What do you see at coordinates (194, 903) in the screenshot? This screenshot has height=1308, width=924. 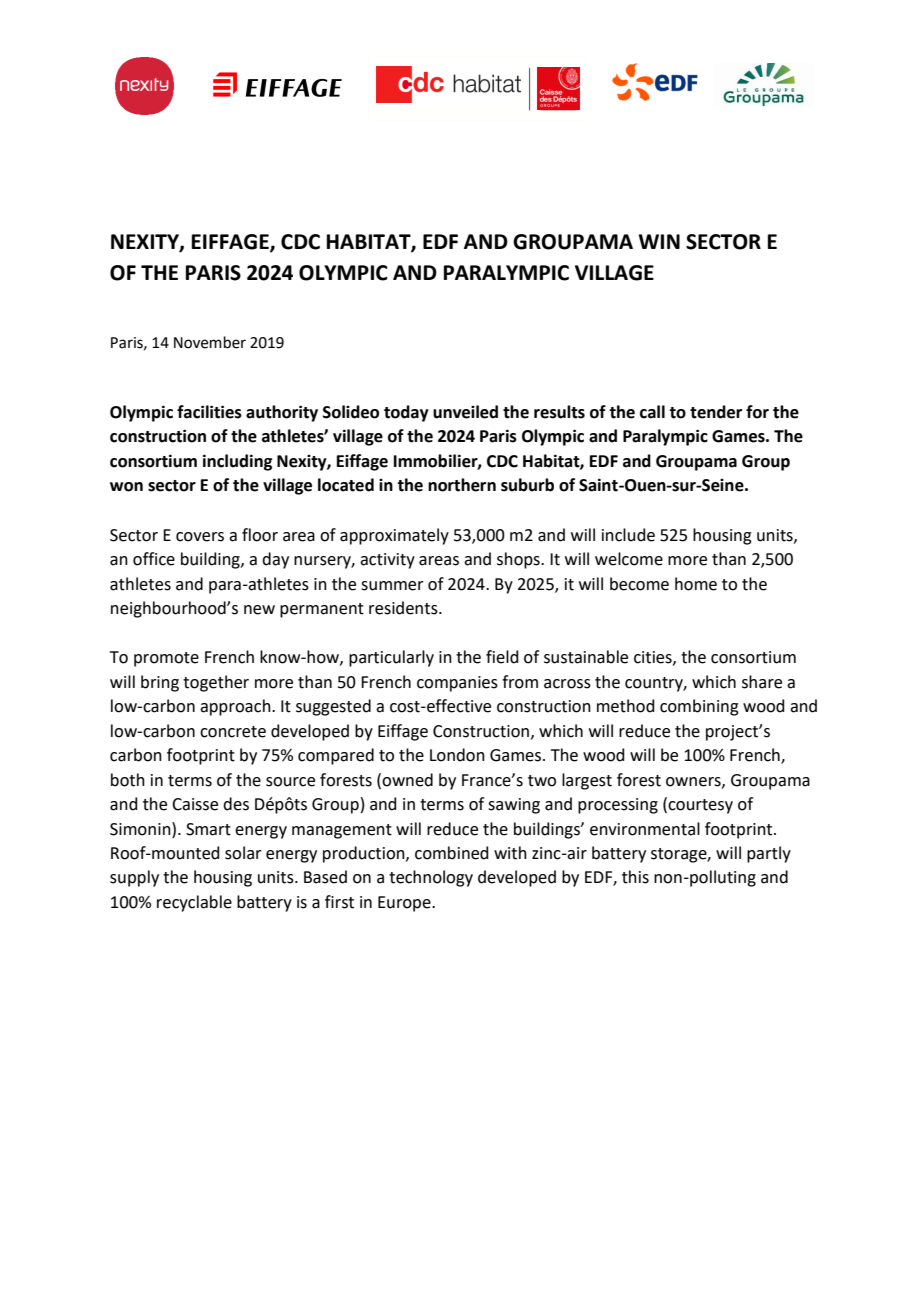 I see `recyclable` at bounding box center [194, 903].
